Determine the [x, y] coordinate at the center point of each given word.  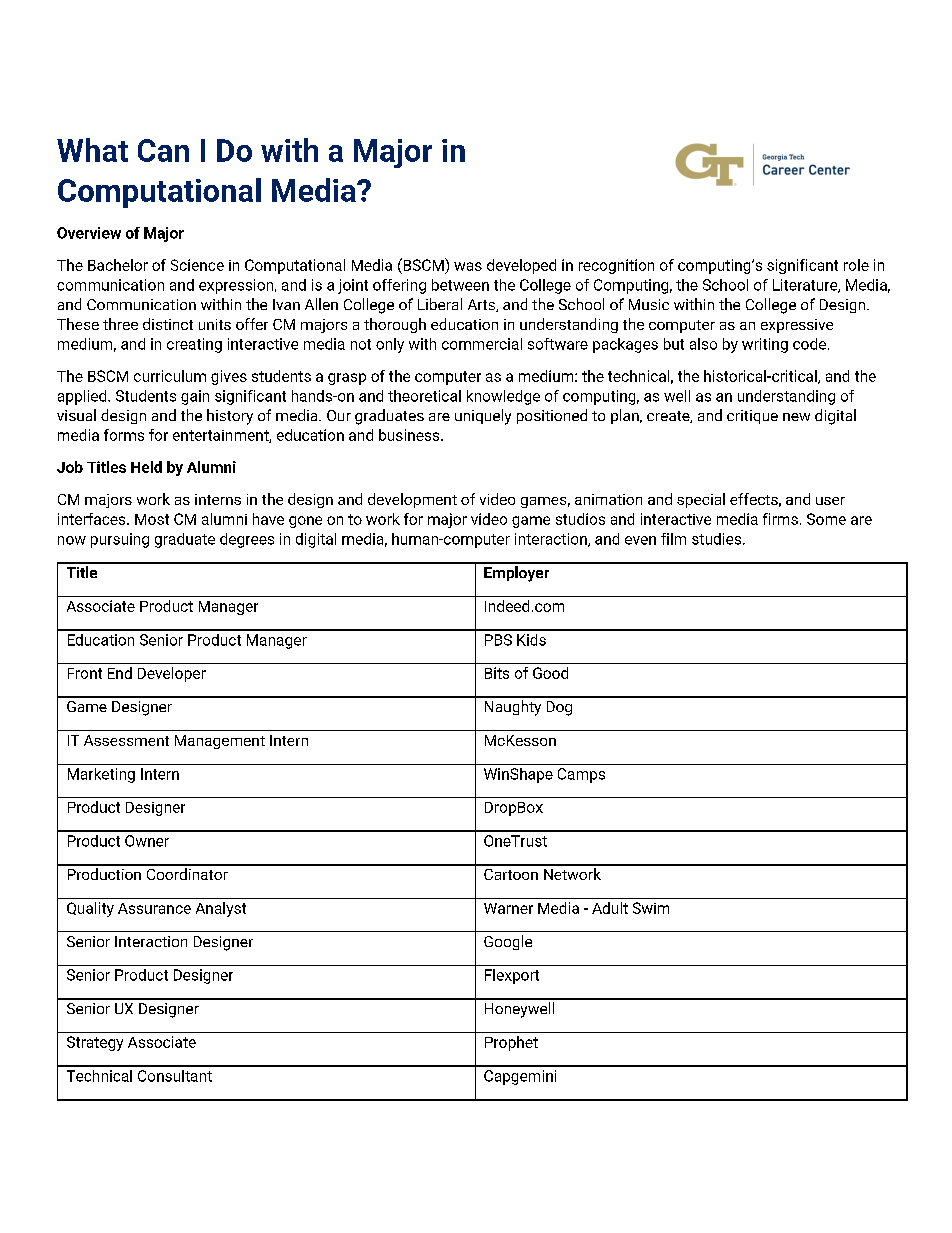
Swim [651, 908]
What [92, 150]
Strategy [95, 1043]
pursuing [120, 540]
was [468, 266]
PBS [498, 640]
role [856, 265]
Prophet [511, 1043]
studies [718, 539]
